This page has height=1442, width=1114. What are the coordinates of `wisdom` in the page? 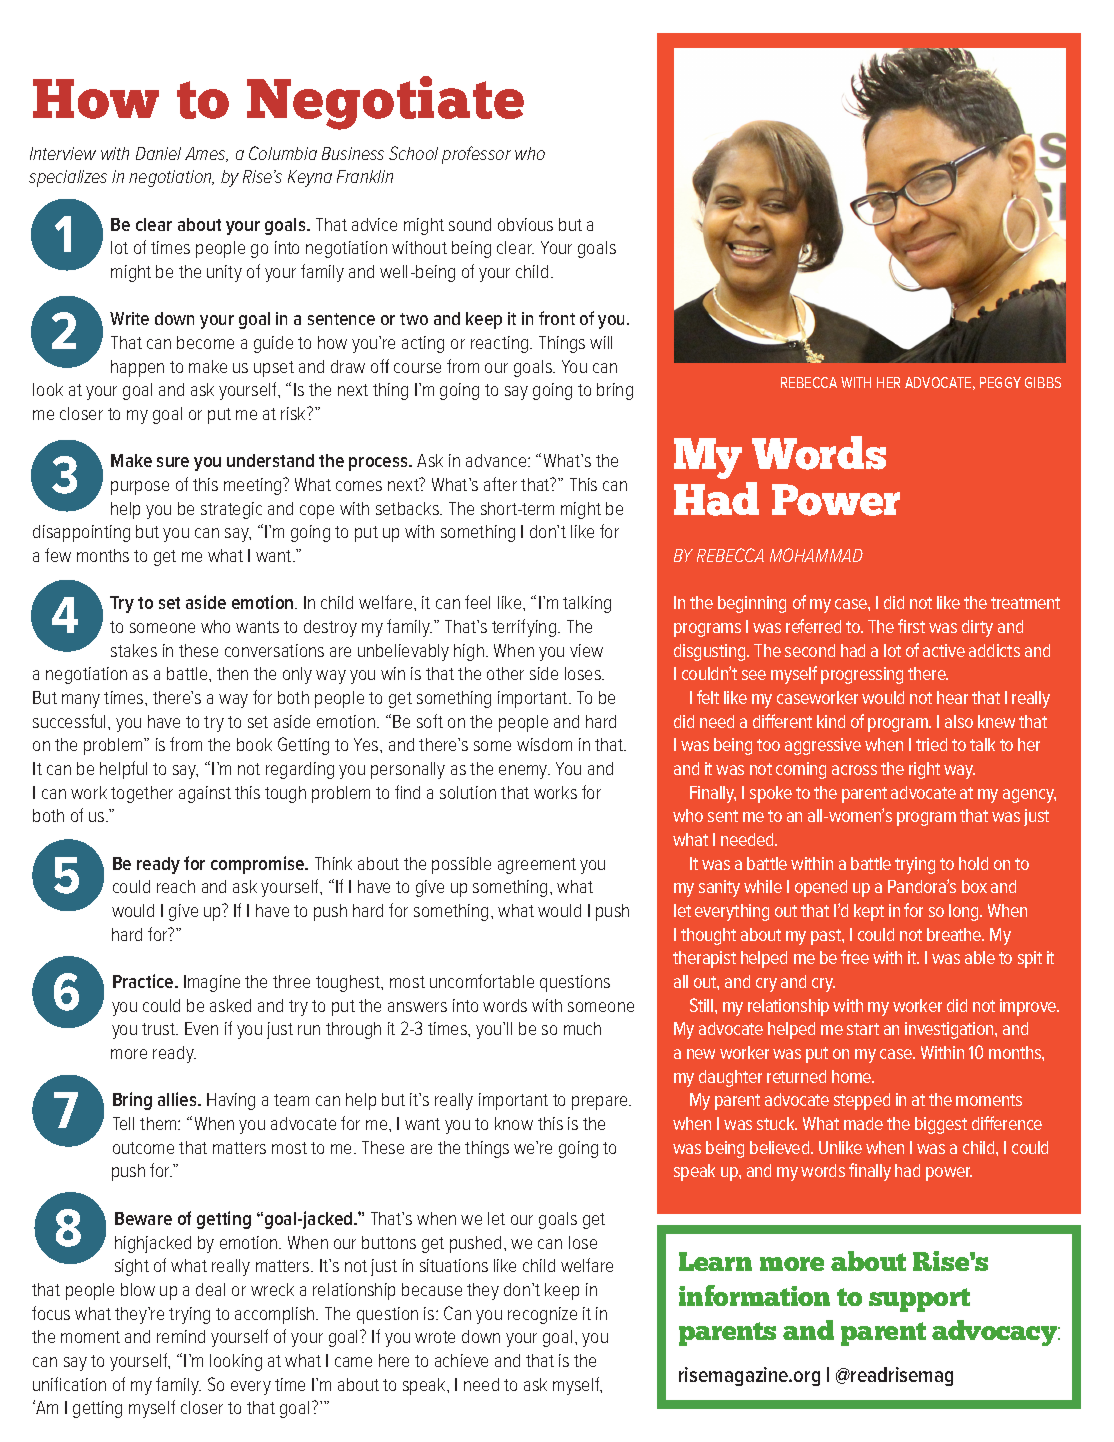 It's located at (544, 744).
